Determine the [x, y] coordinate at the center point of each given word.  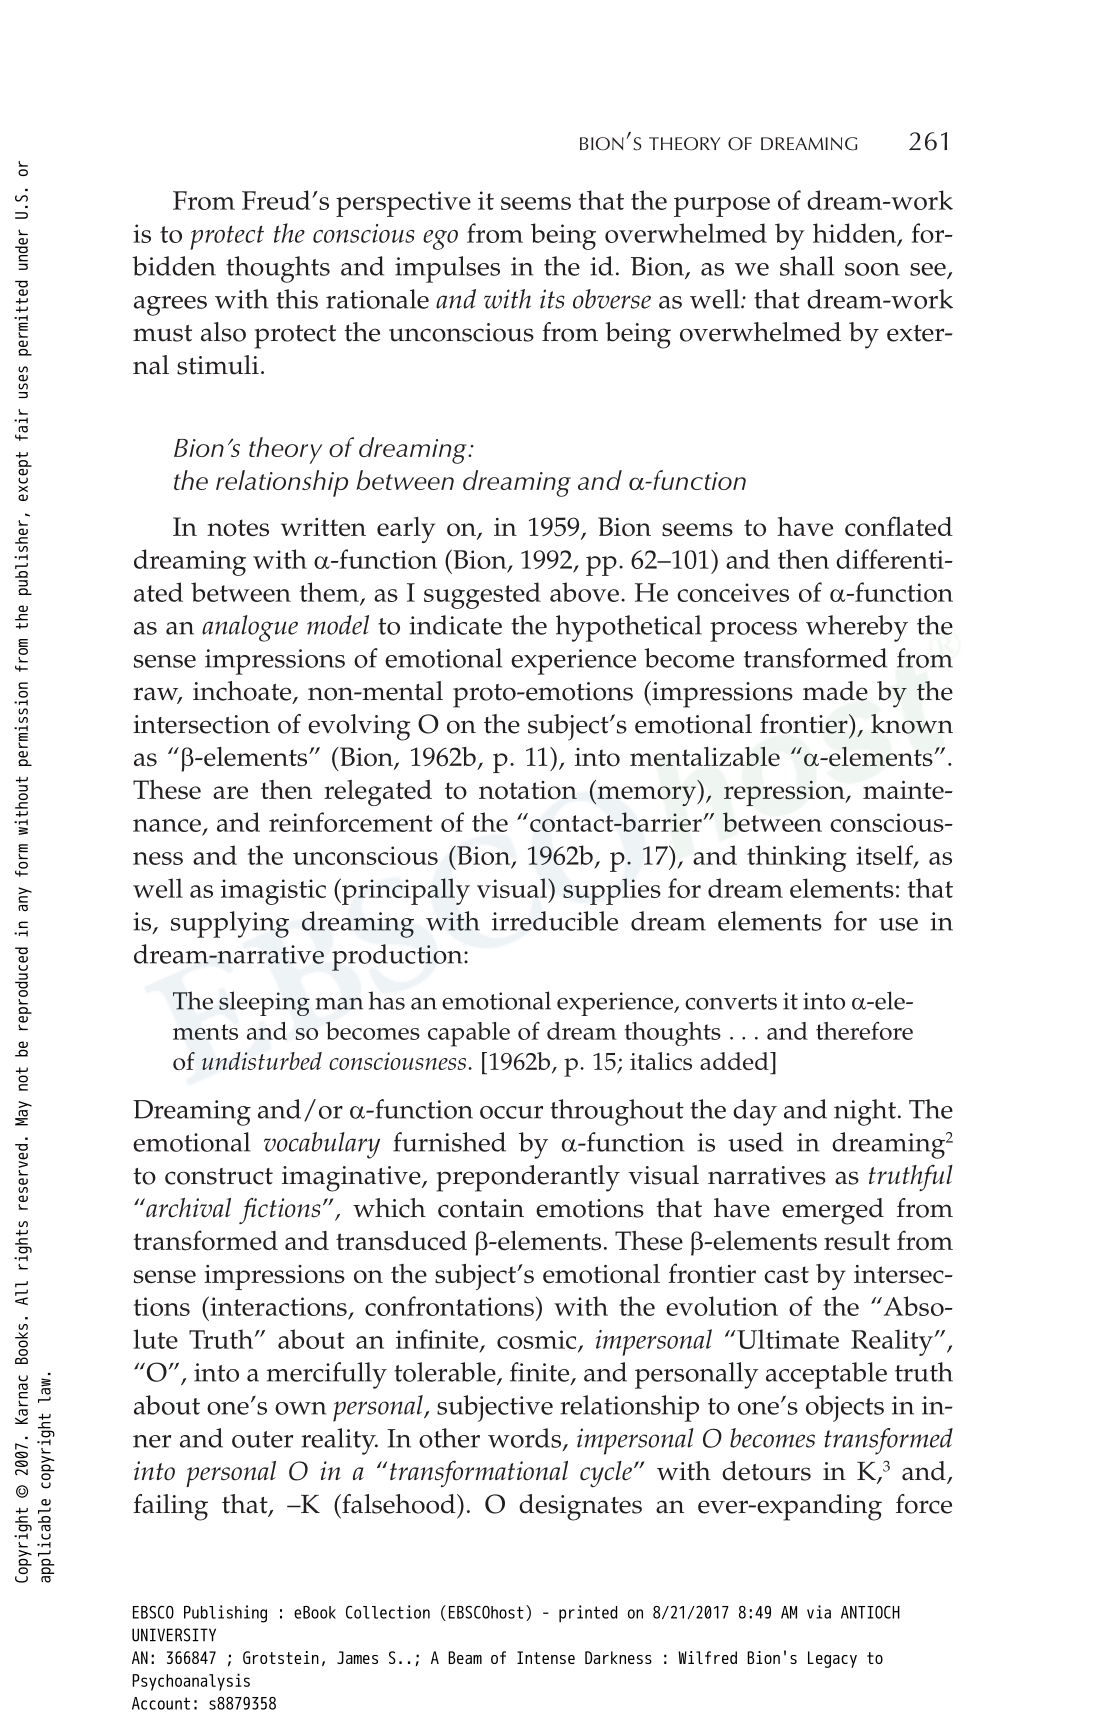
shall [807, 266]
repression [785, 793]
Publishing [225, 1614]
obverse [612, 299]
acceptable [826, 1375]
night [865, 1112]
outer [262, 1439]
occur [511, 1112]
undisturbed [262, 1061]
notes [238, 528]
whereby [857, 628]
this [297, 299]
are [230, 793]
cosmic [538, 1340]
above [584, 592]
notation [528, 790]
